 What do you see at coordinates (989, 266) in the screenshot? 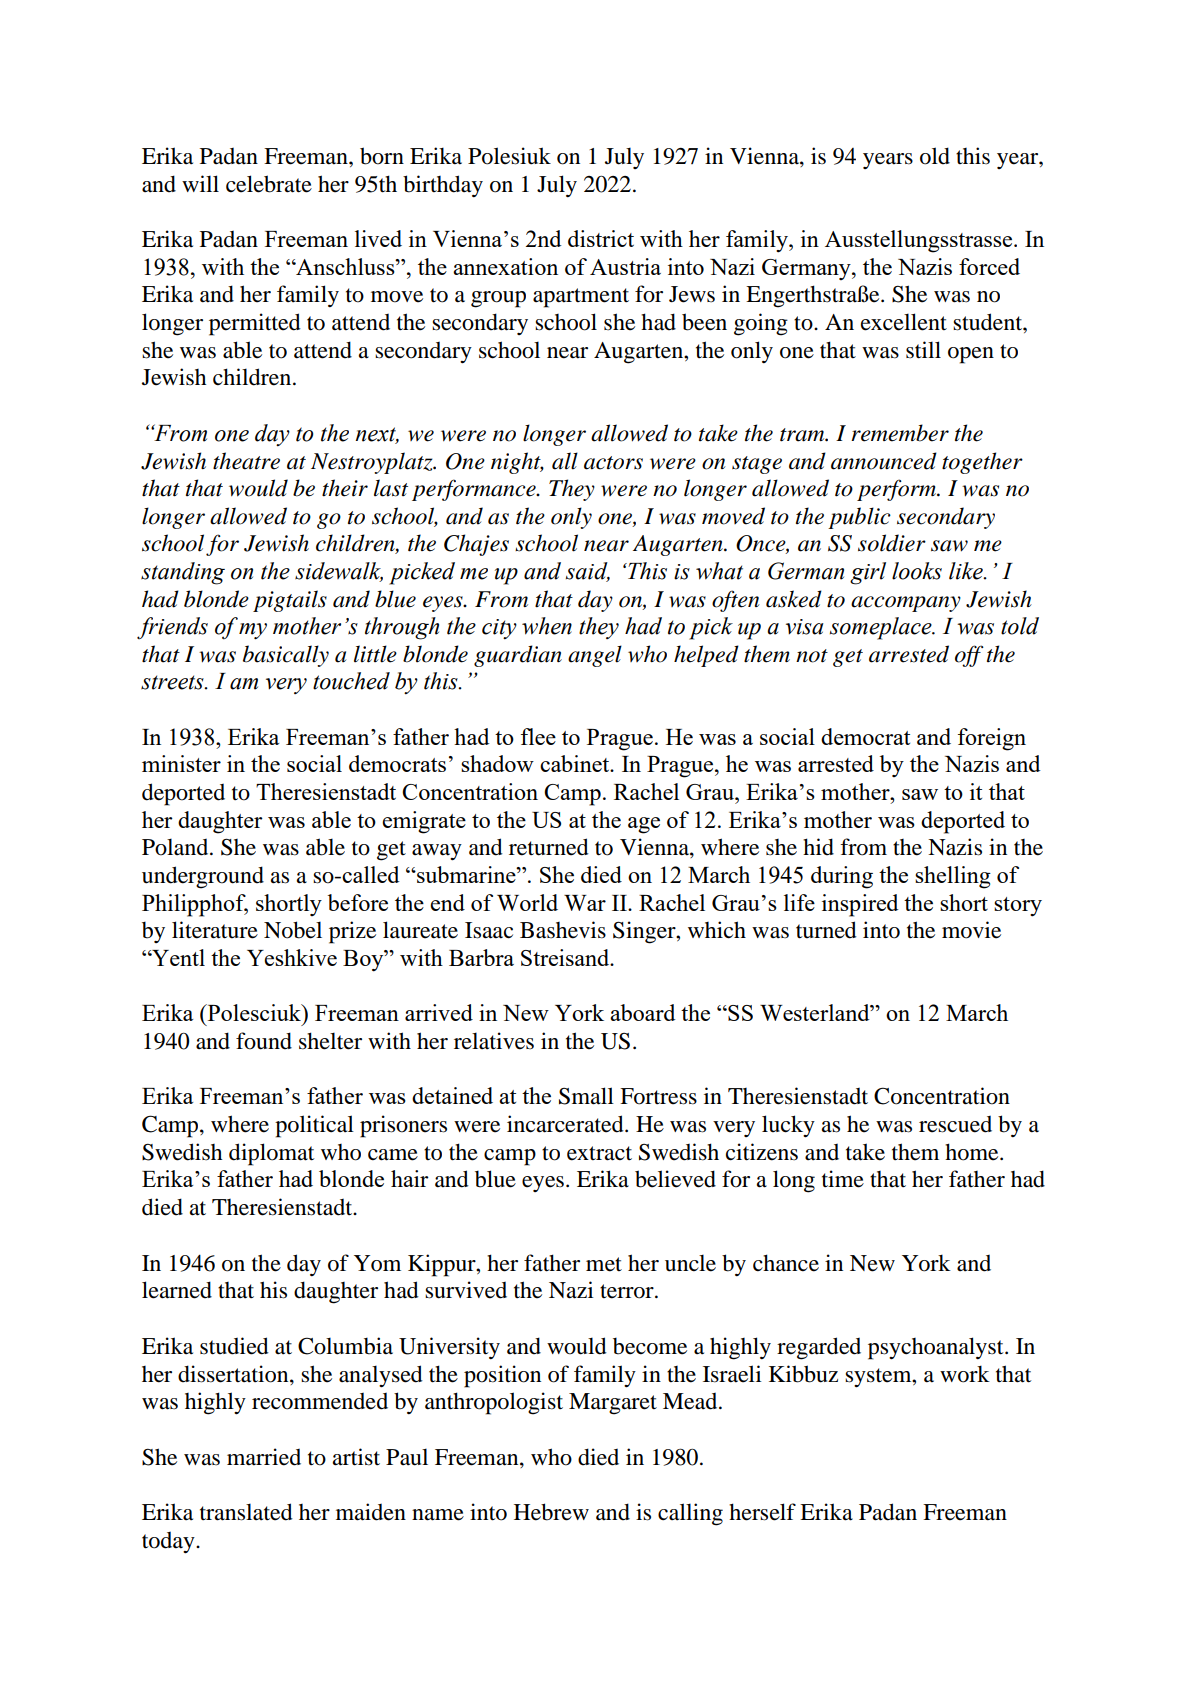
I see `forced` at bounding box center [989, 266].
